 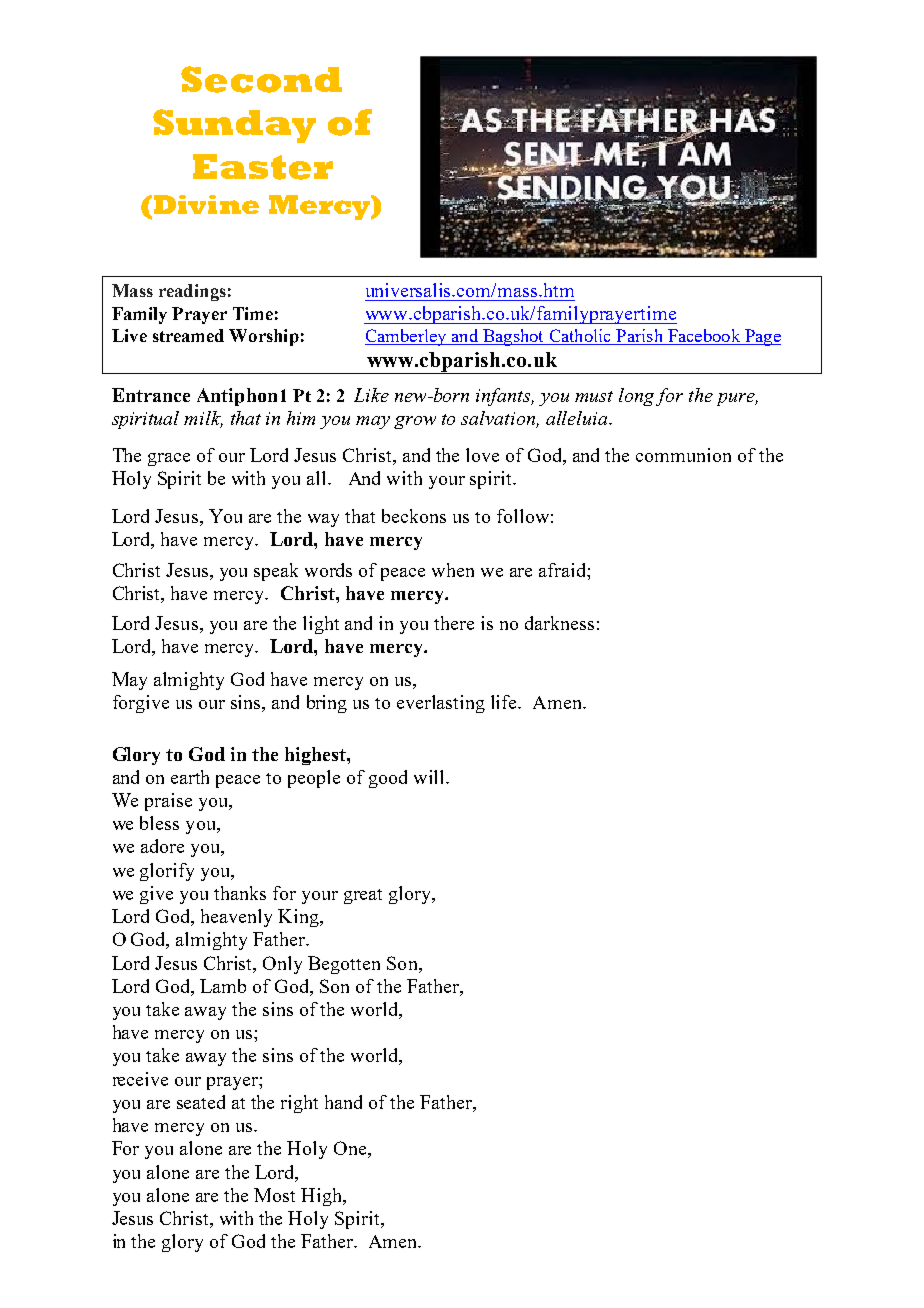 I want to click on life, so click(x=505, y=702).
